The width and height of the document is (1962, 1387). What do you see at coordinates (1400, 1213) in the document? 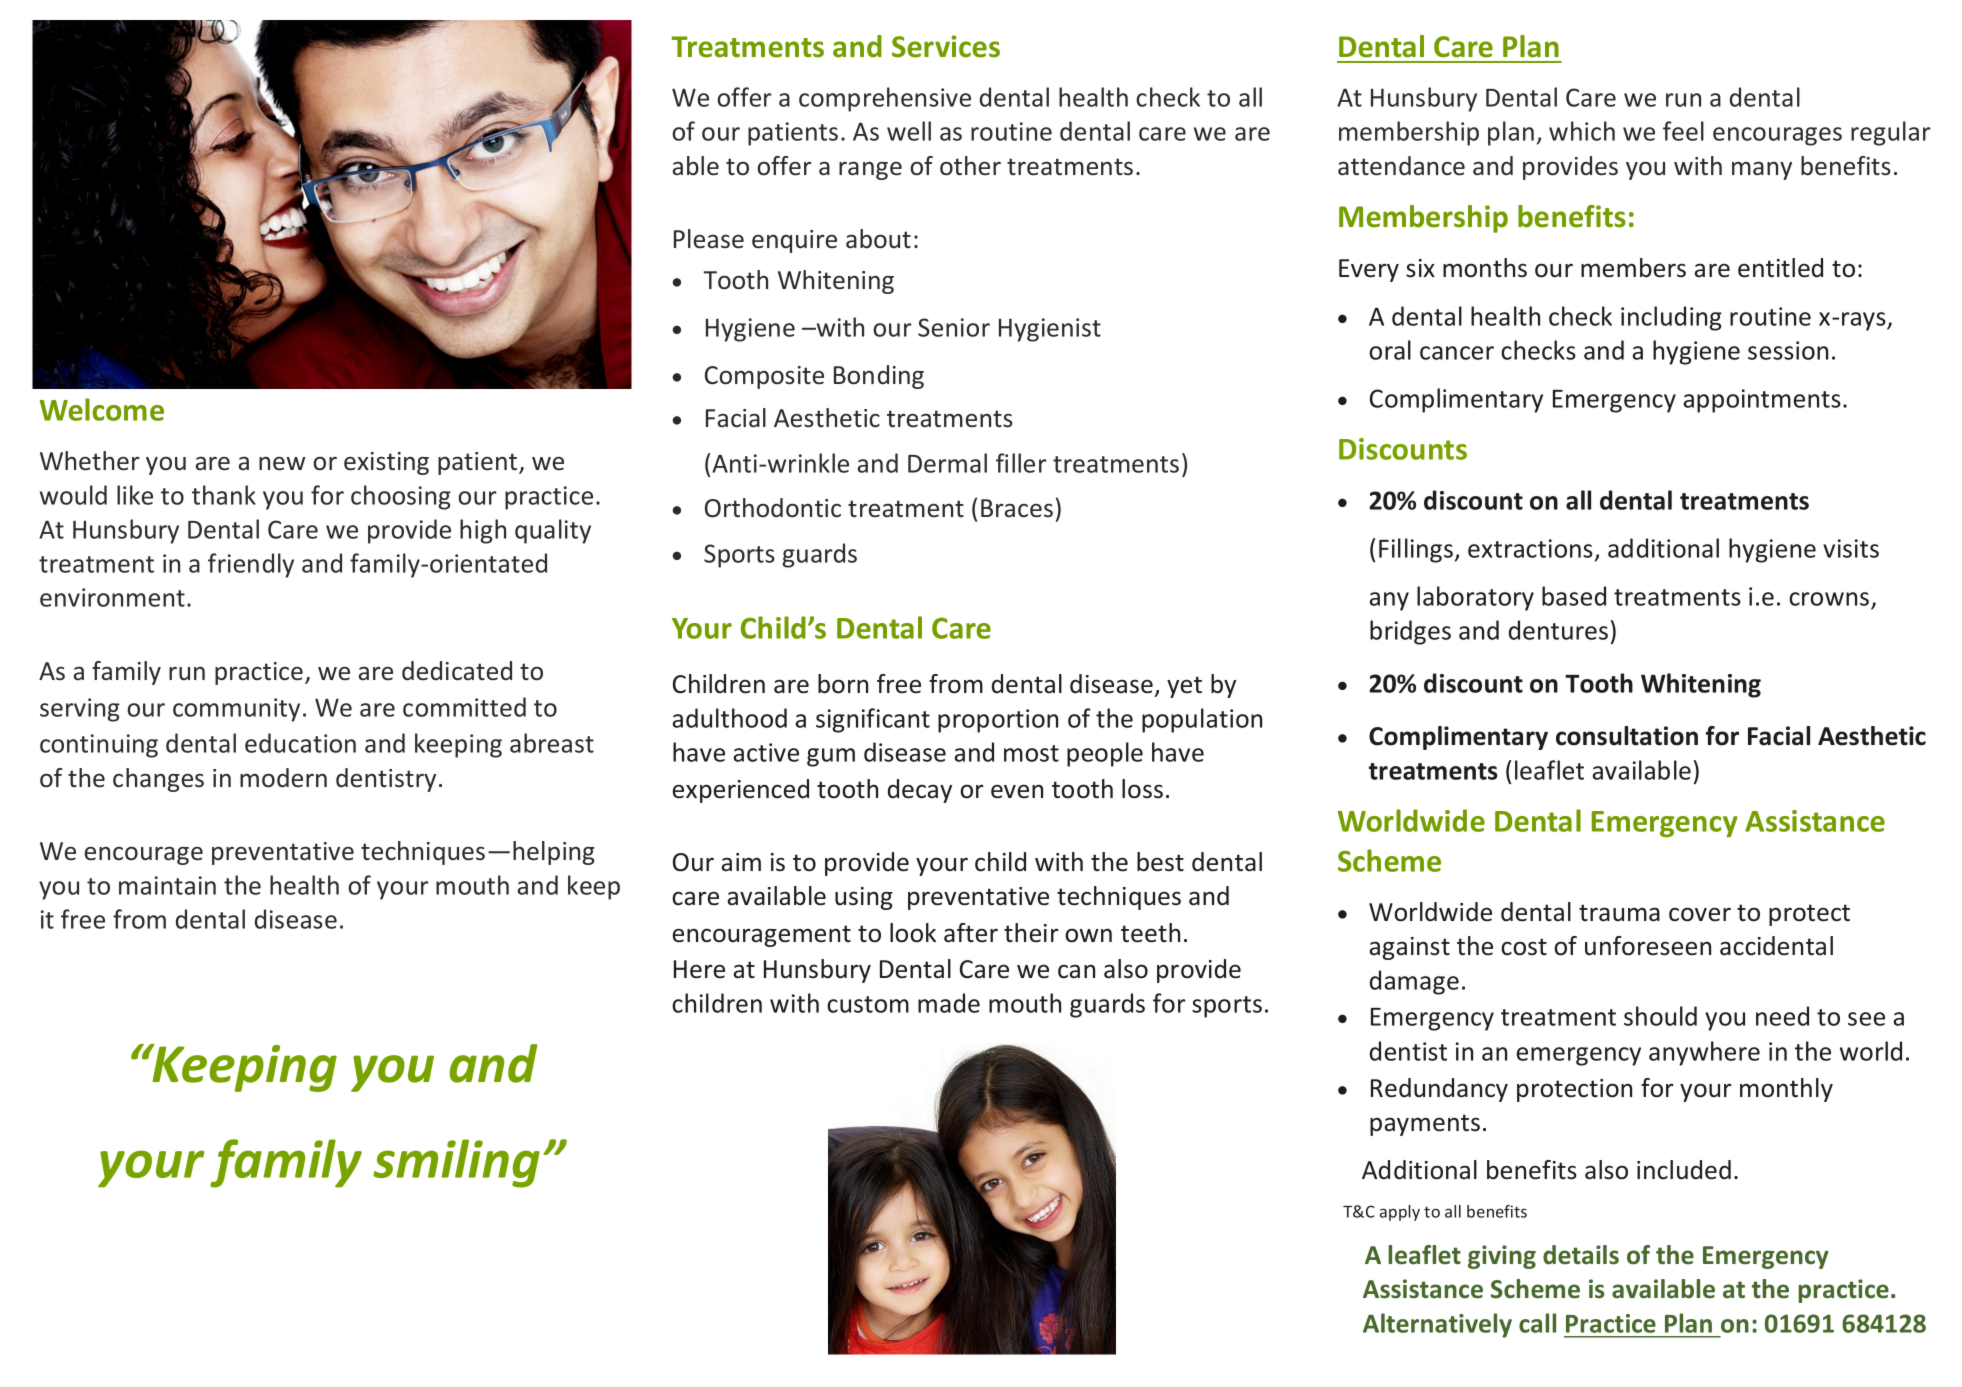
I see `apply` at bounding box center [1400, 1213].
